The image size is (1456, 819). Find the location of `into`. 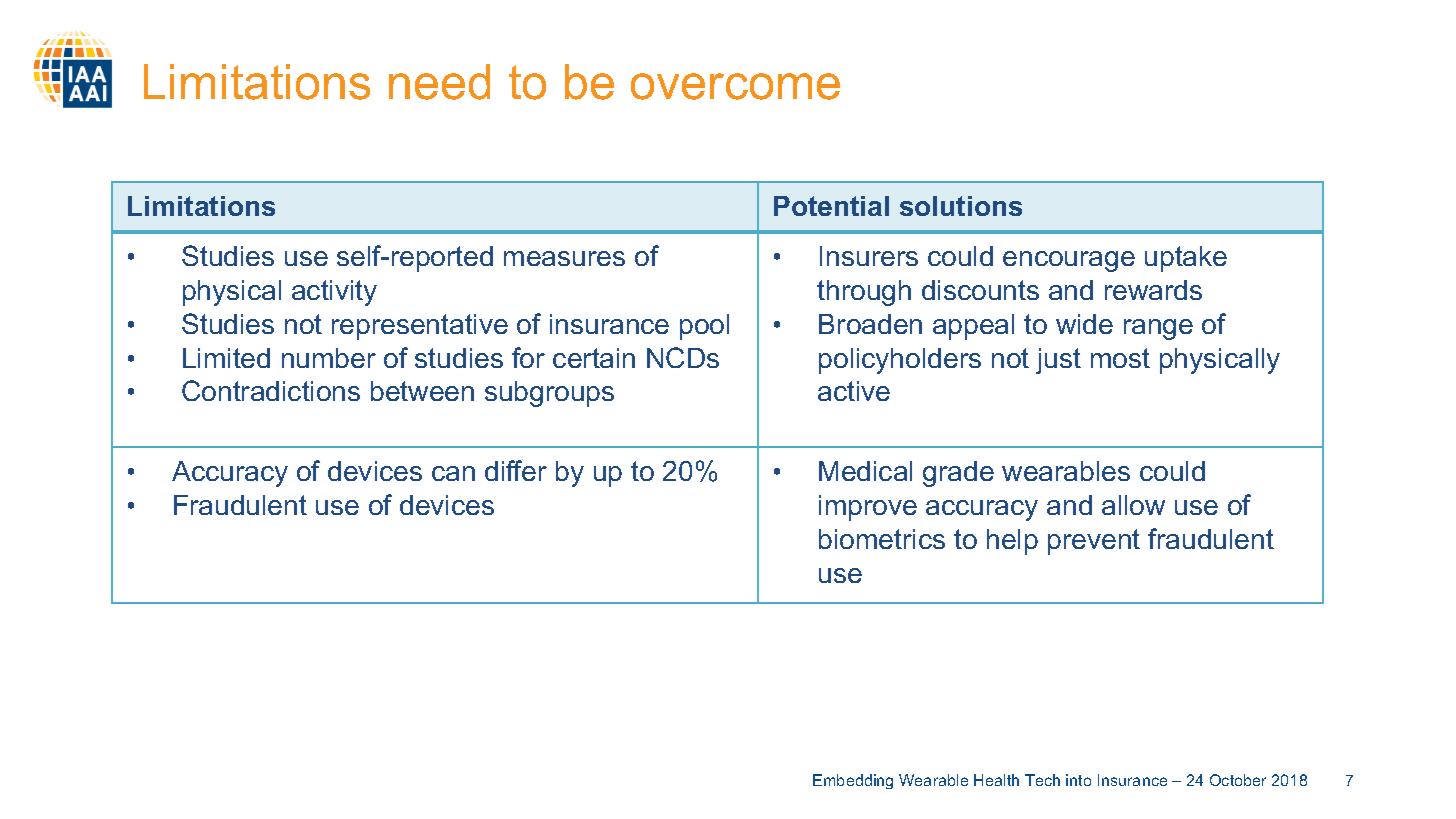

into is located at coordinates (1078, 780).
